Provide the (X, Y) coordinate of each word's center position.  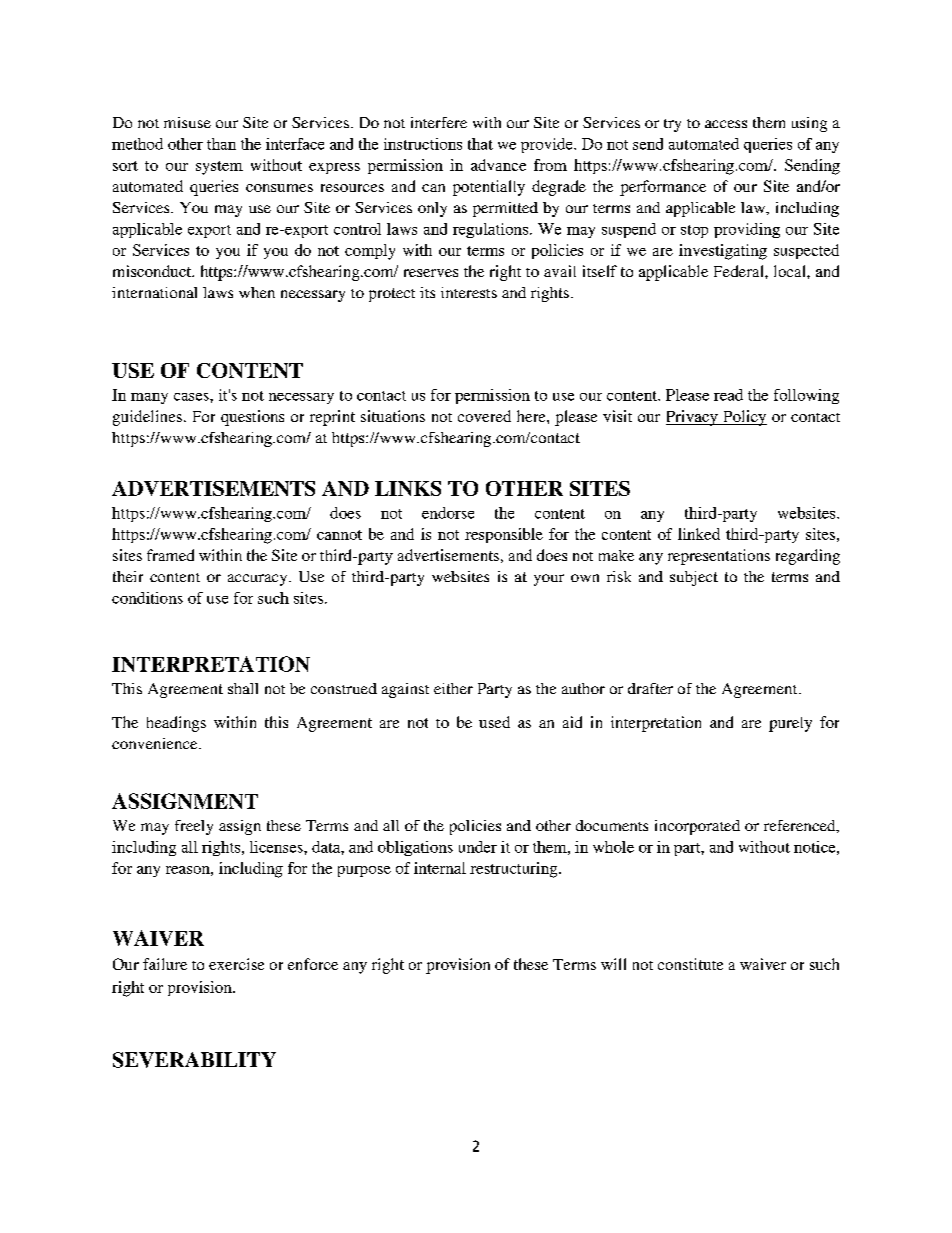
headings (176, 724)
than (221, 144)
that (480, 144)
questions (252, 418)
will (613, 964)
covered (484, 416)
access (726, 124)
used (494, 722)
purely (790, 724)
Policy (744, 418)
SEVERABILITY (194, 1060)
